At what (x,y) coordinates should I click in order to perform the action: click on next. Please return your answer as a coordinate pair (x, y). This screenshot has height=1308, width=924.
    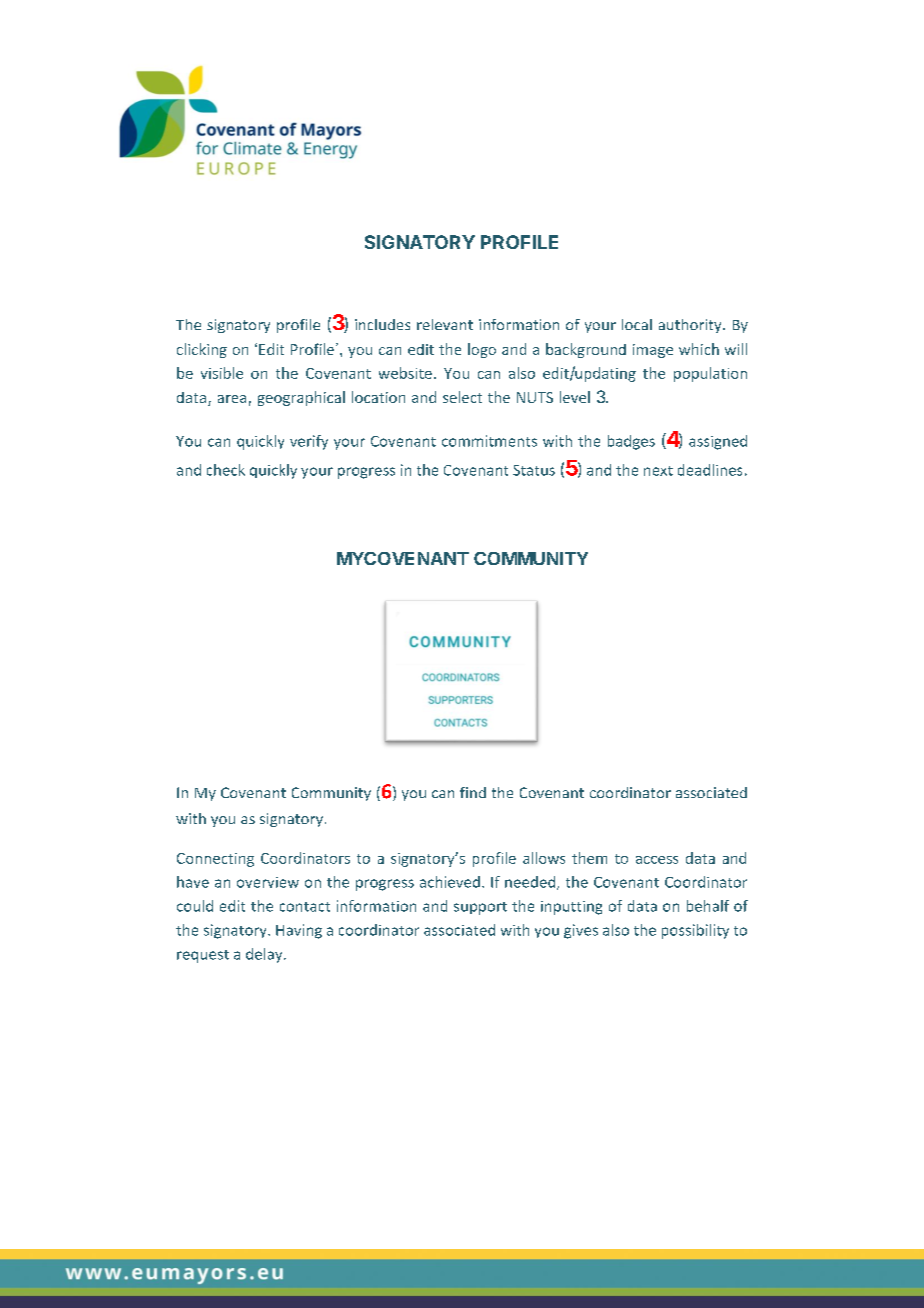
    Looking at the image, I should click on (658, 471).
